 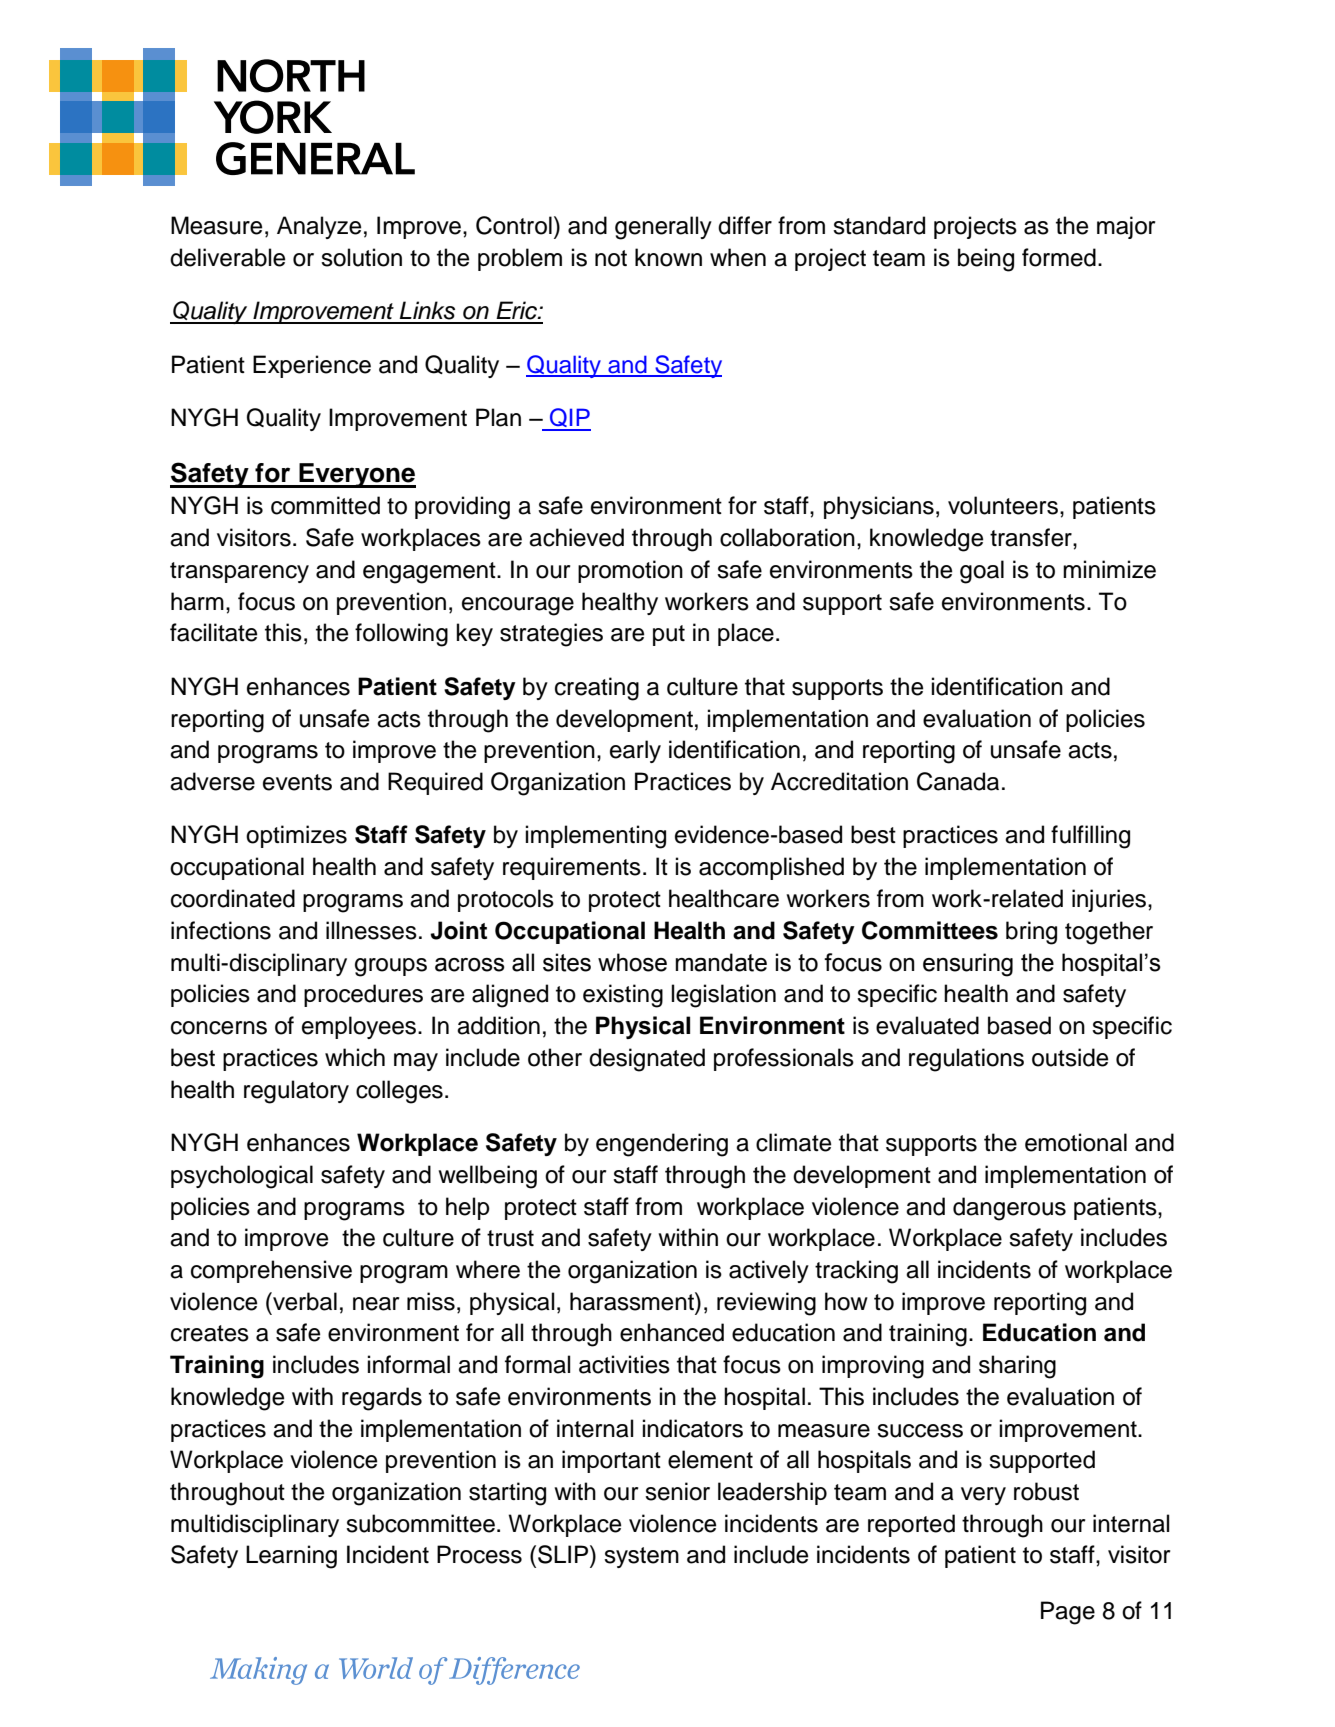 What do you see at coordinates (668, 257) in the screenshot?
I see `known` at bounding box center [668, 257].
